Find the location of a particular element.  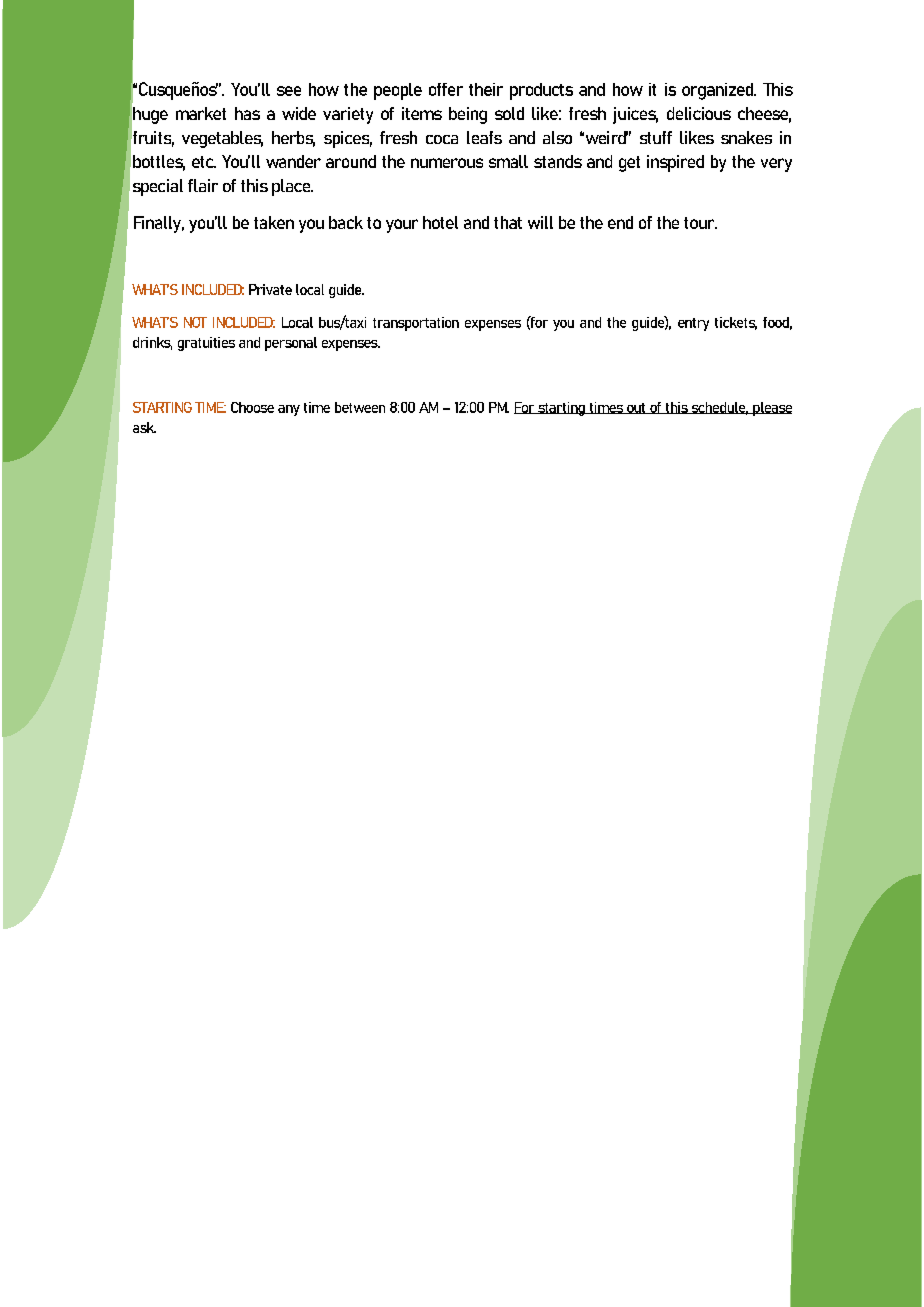

organized is located at coordinates (719, 91).
